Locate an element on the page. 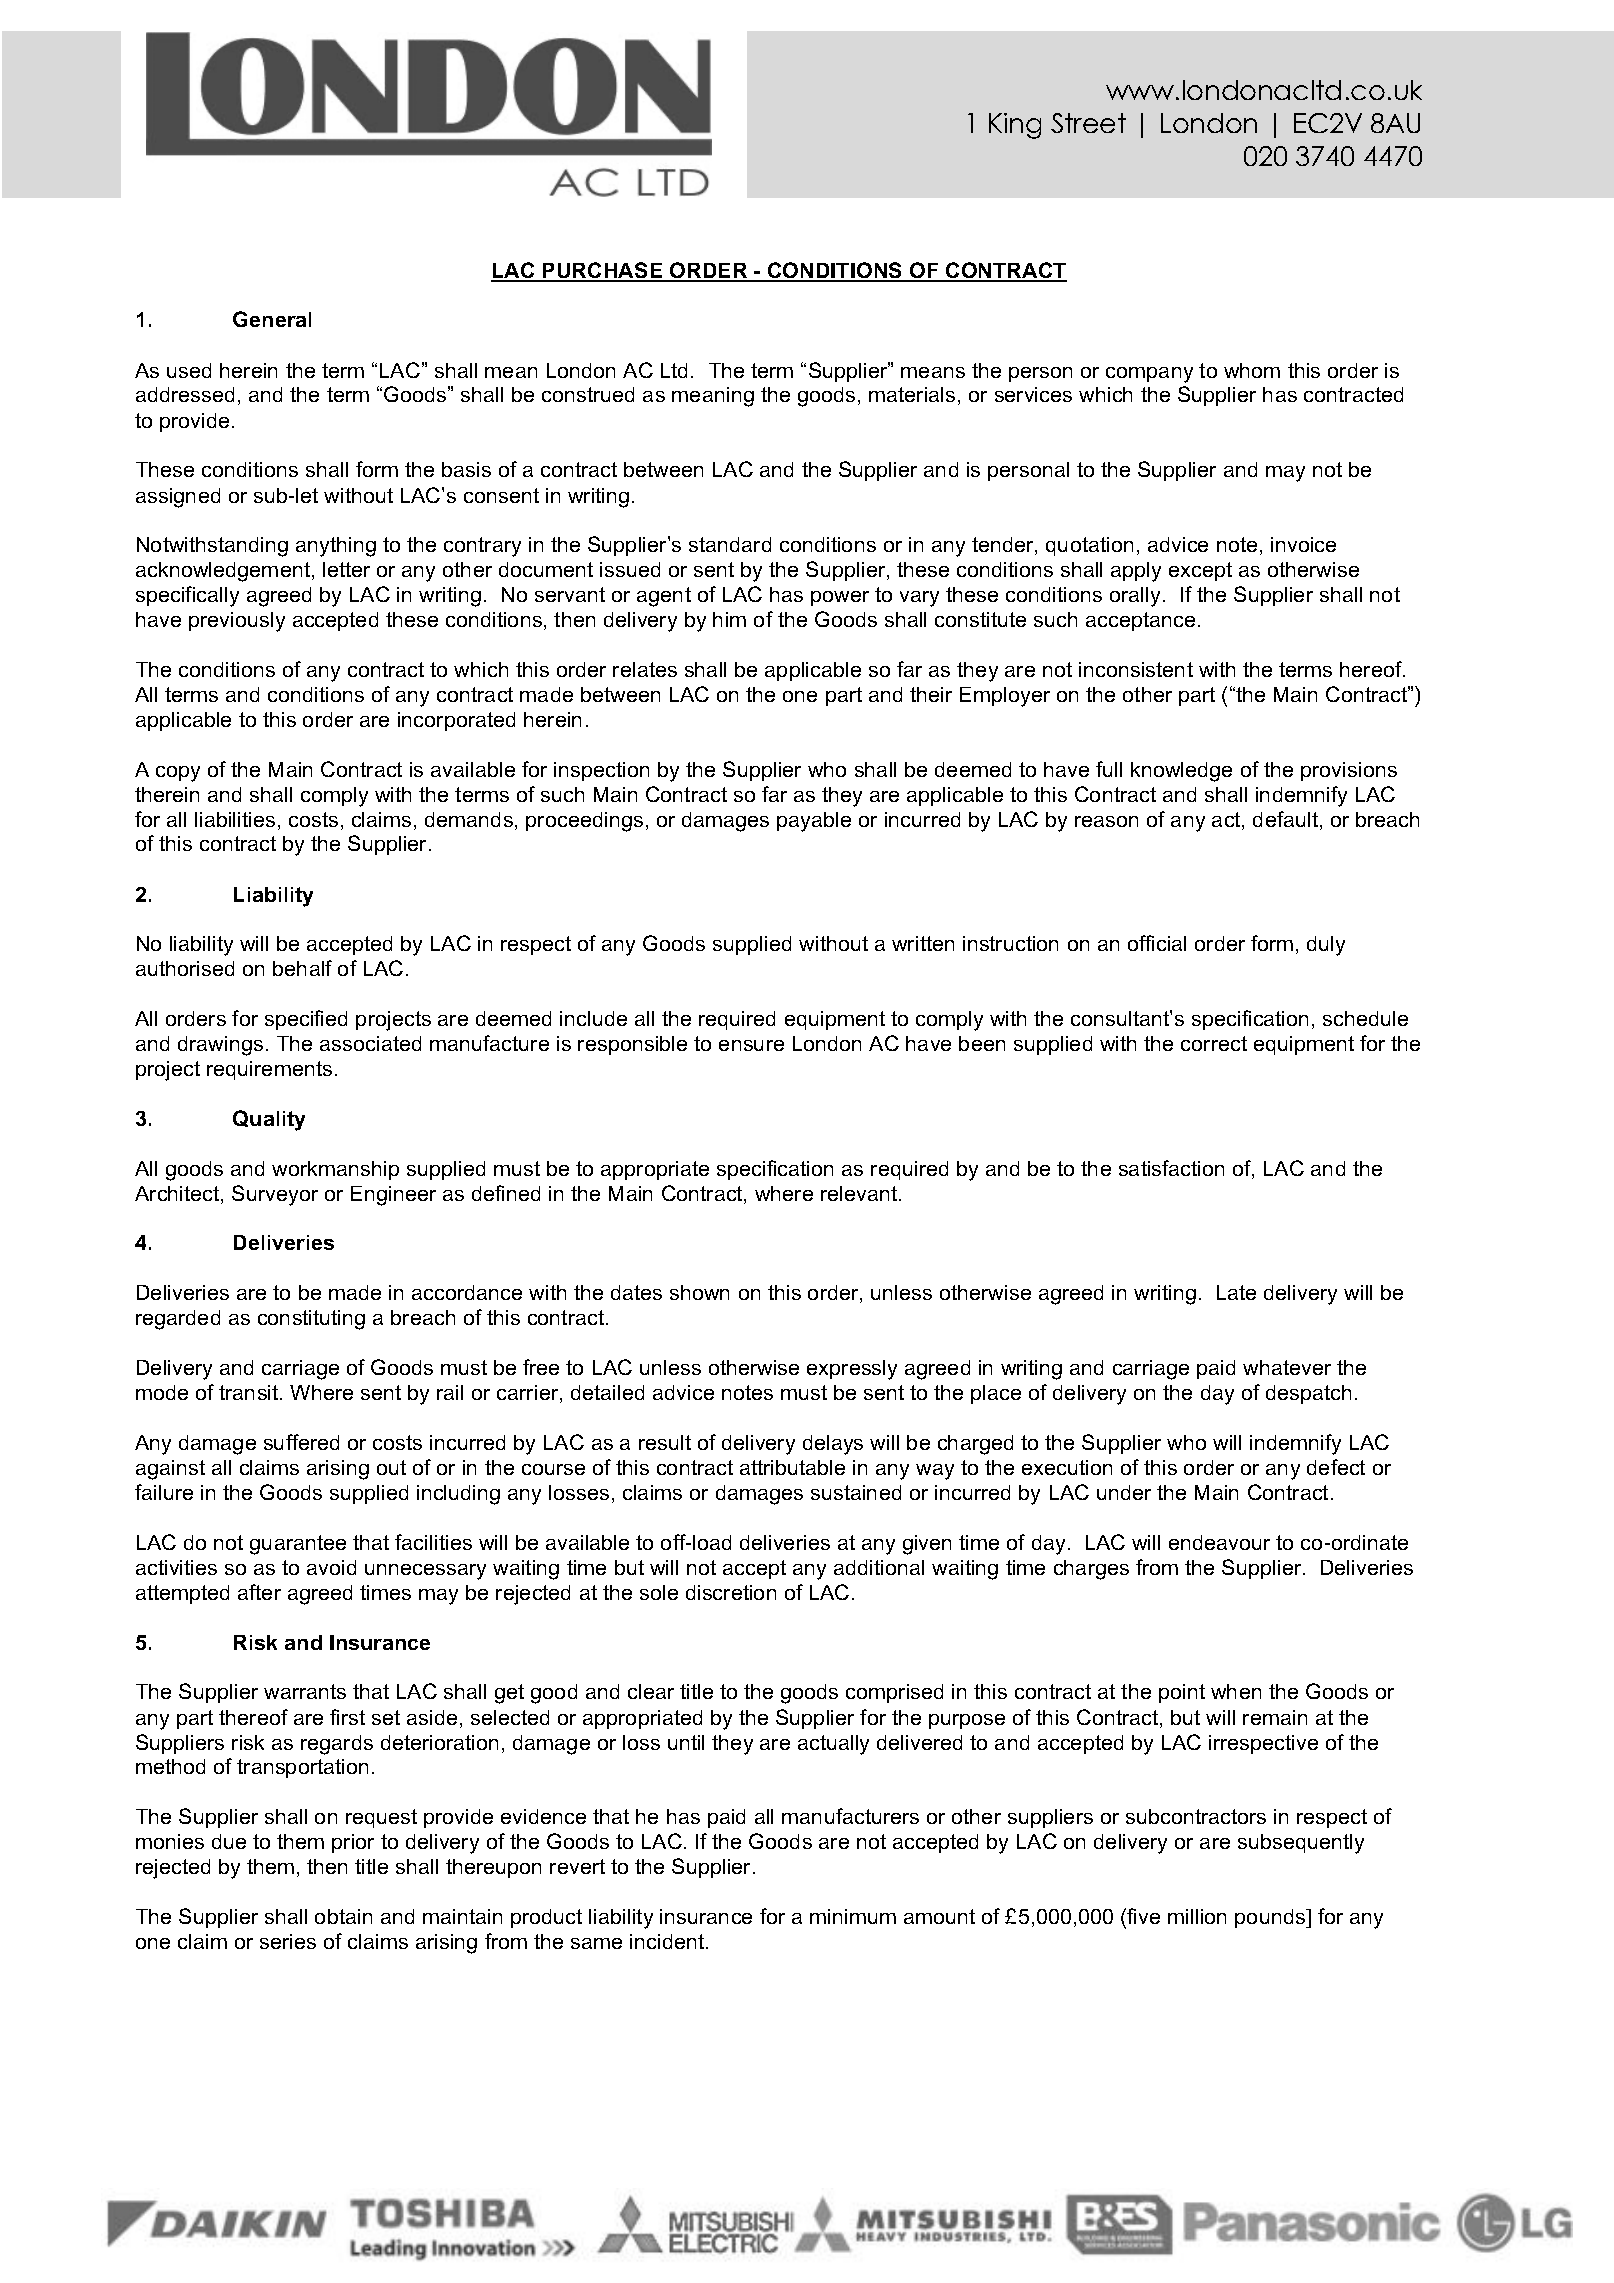  General is located at coordinates (272, 319).
